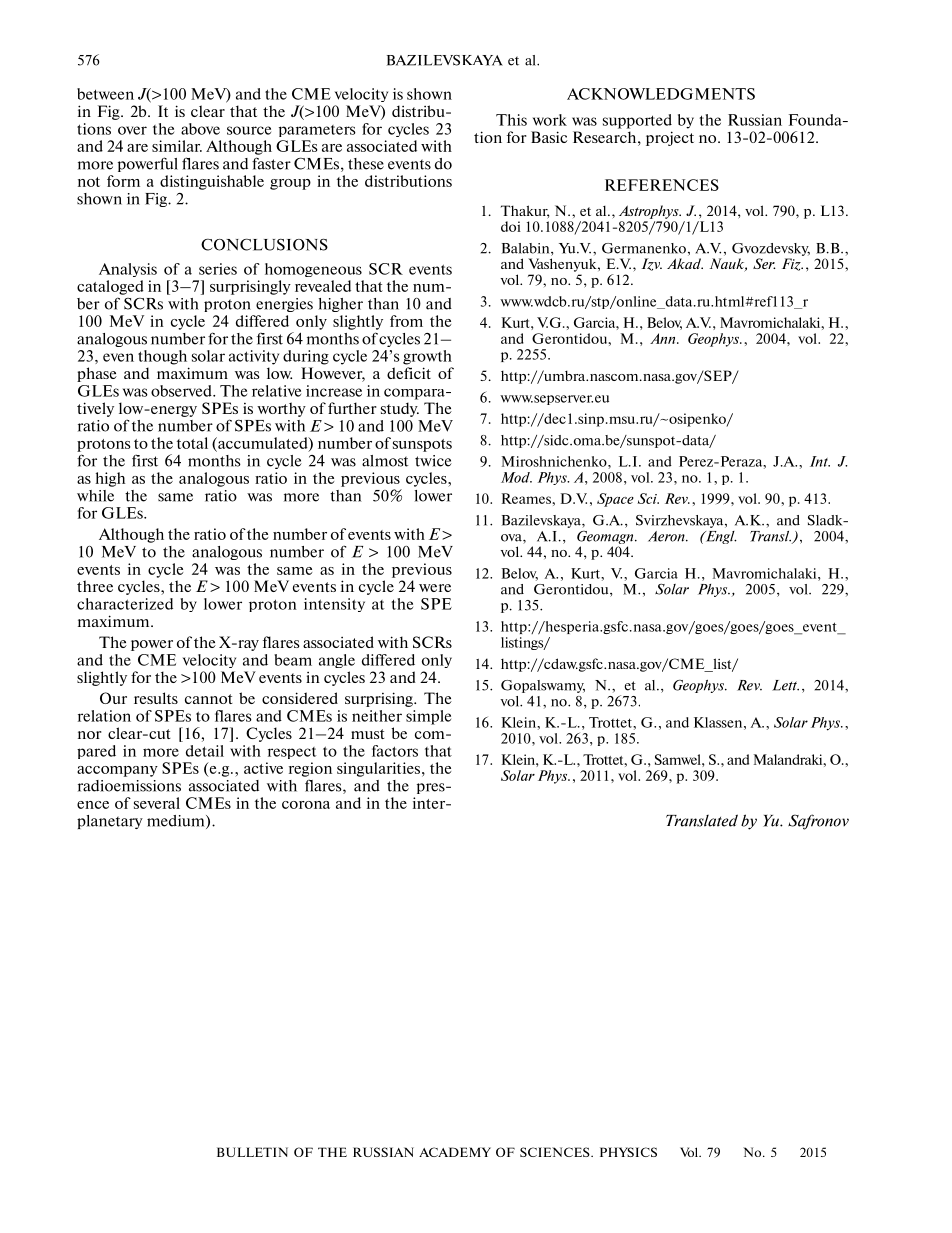 This screenshot has width=952, height=1233. Describe the element at coordinates (435, 588) in the screenshot. I see `were` at that location.
